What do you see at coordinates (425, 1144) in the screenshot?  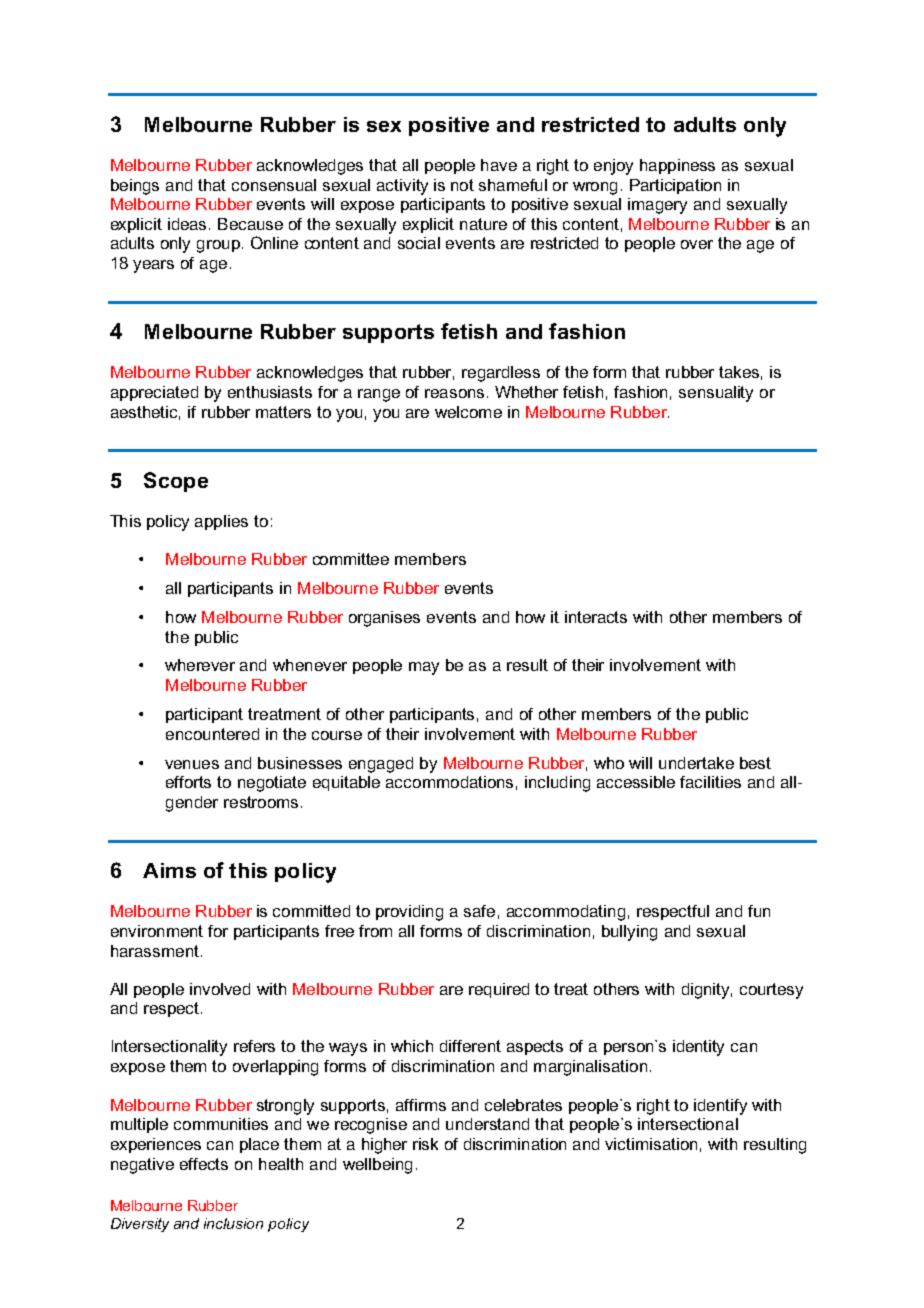 I see `risk` at bounding box center [425, 1144].
